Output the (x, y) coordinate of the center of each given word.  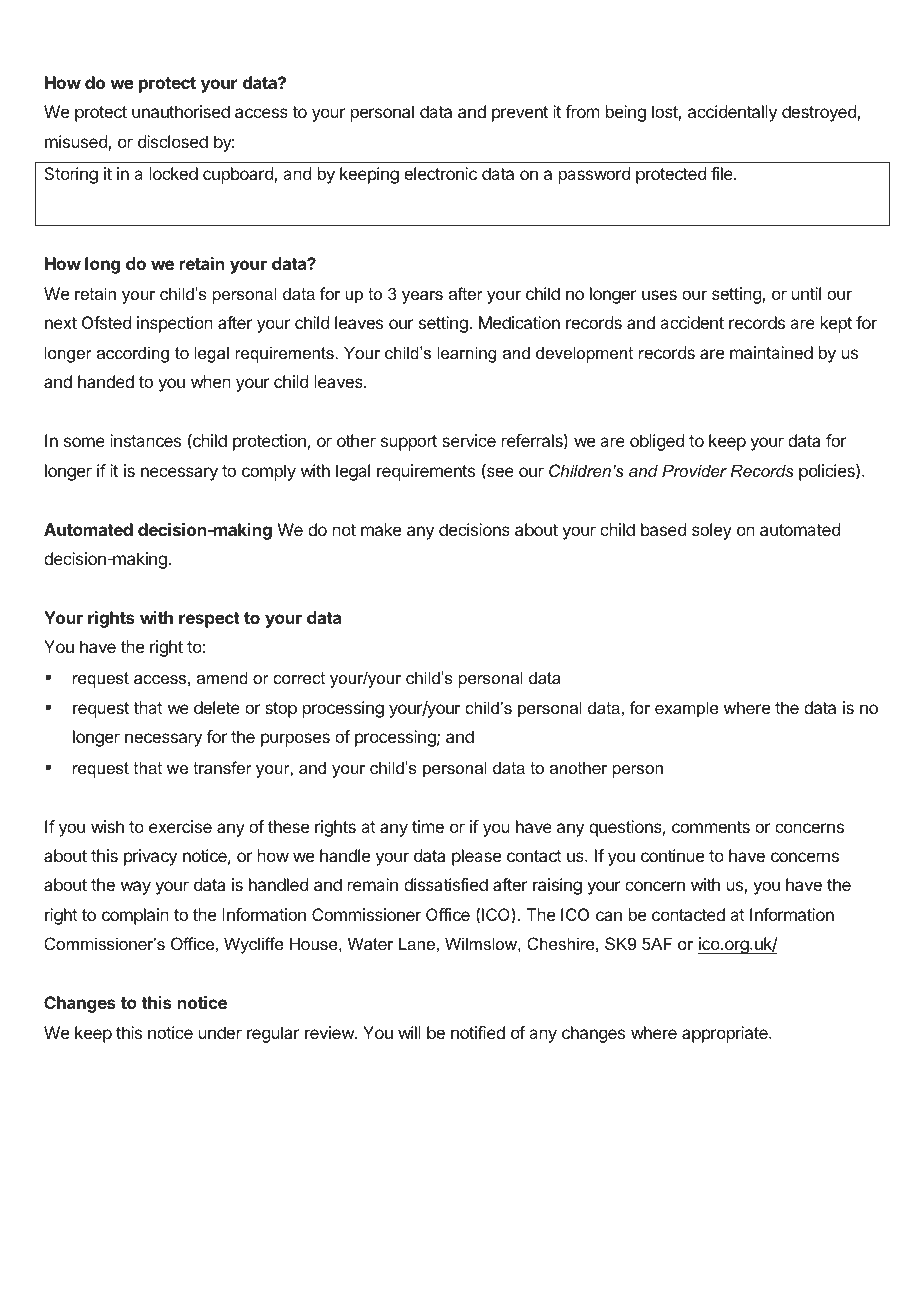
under (220, 1032)
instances (145, 440)
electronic (440, 173)
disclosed (173, 141)
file (723, 173)
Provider (694, 470)
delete (217, 707)
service (469, 440)
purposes (295, 740)
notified (478, 1032)
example (687, 709)
